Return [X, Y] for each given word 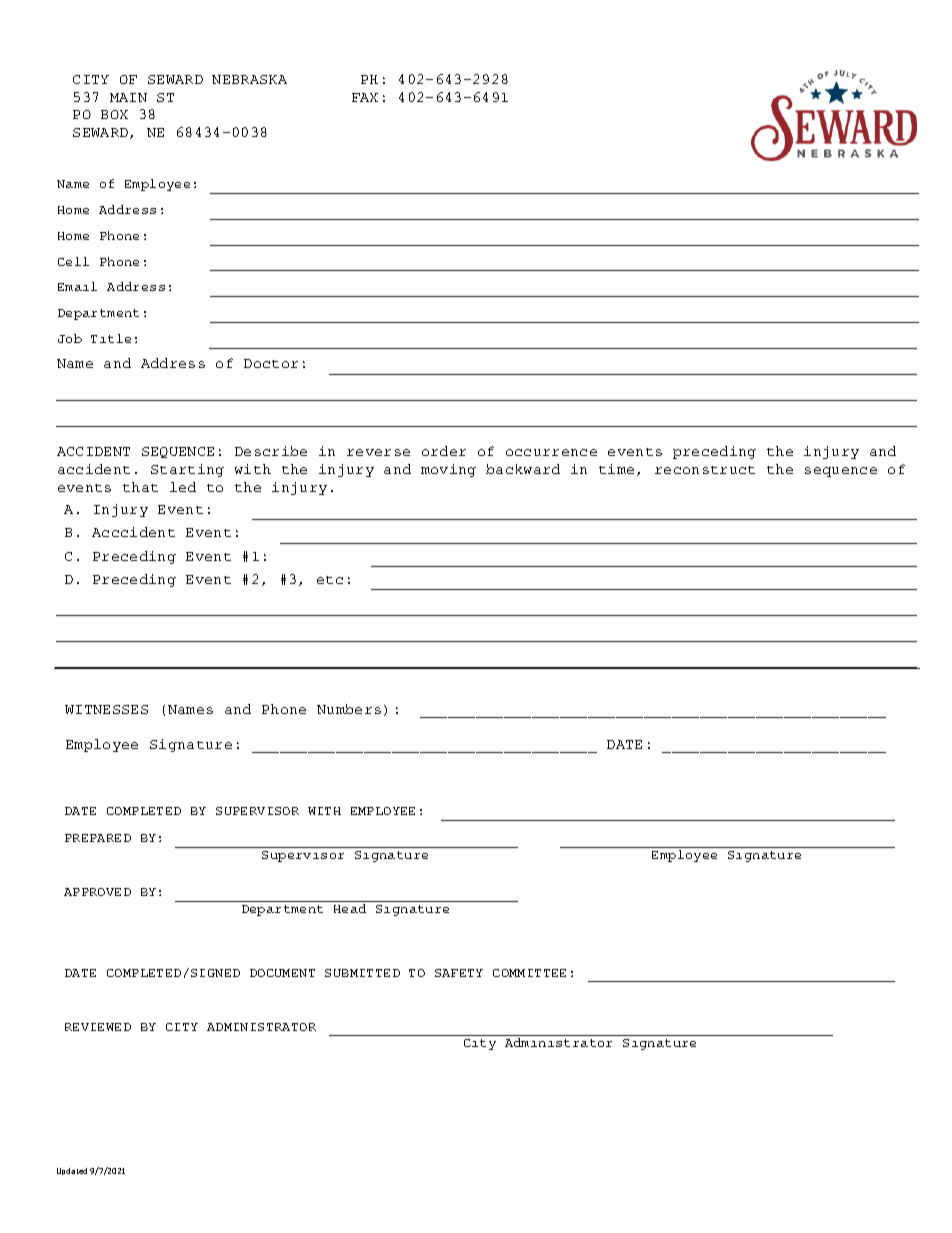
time [616, 469]
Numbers [349, 709]
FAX [365, 97]
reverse [378, 452]
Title [111, 338]
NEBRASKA [249, 79]
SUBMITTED [362, 973]
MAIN [128, 97]
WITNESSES [106, 709]
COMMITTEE [529, 973]
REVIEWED [98, 1027]
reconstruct [705, 470]
